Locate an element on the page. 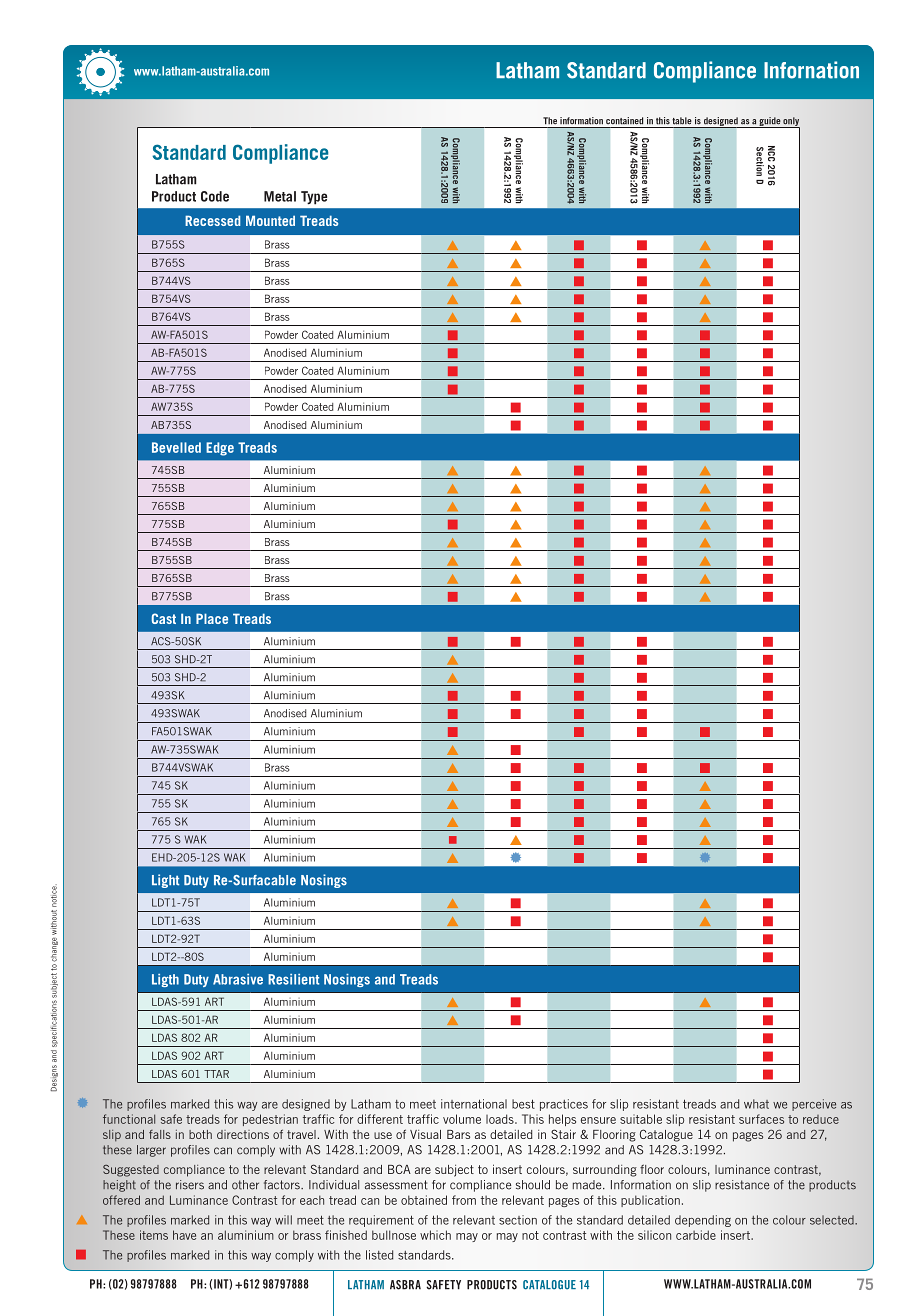  Type is located at coordinates (314, 198).
